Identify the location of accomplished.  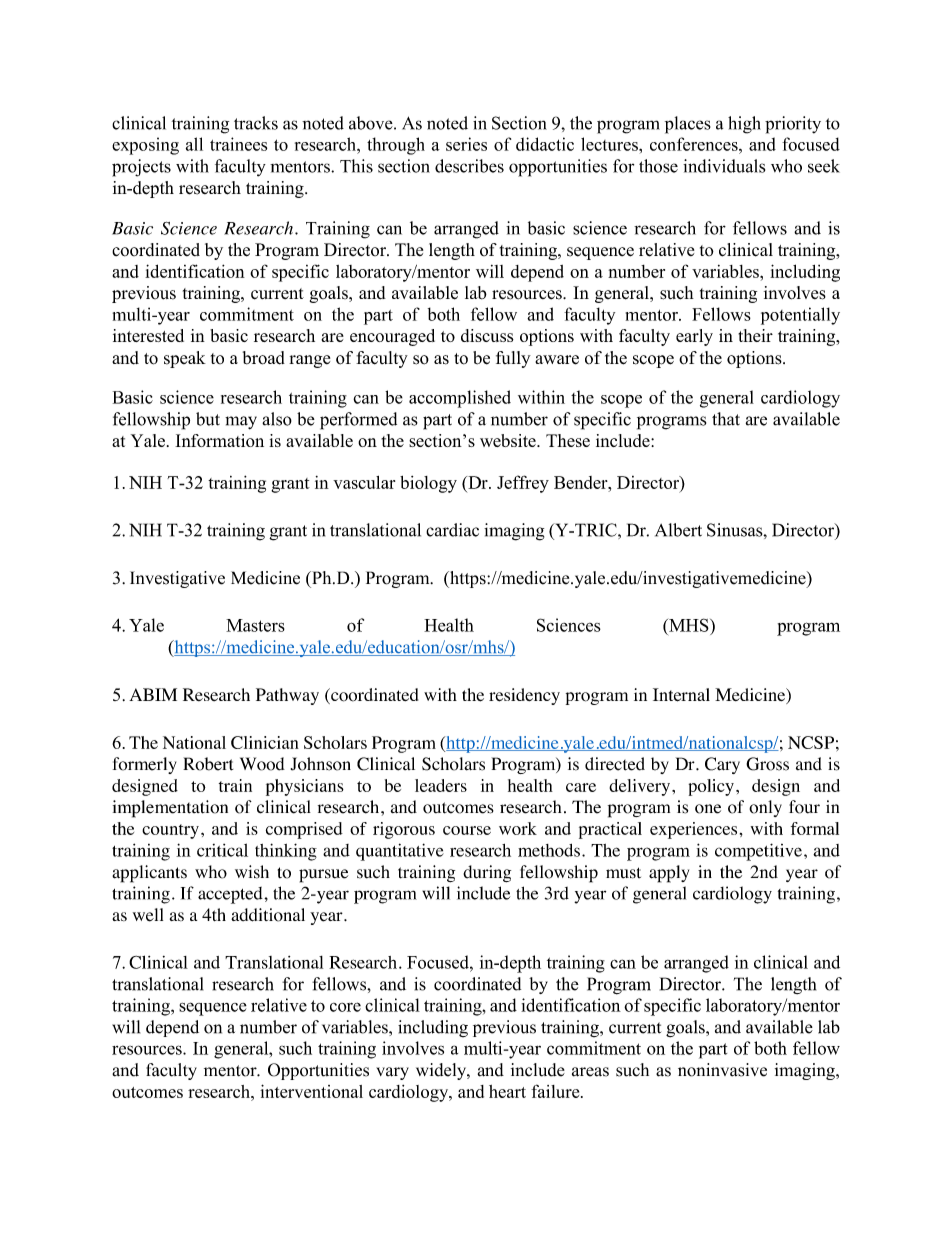
(460, 399).
